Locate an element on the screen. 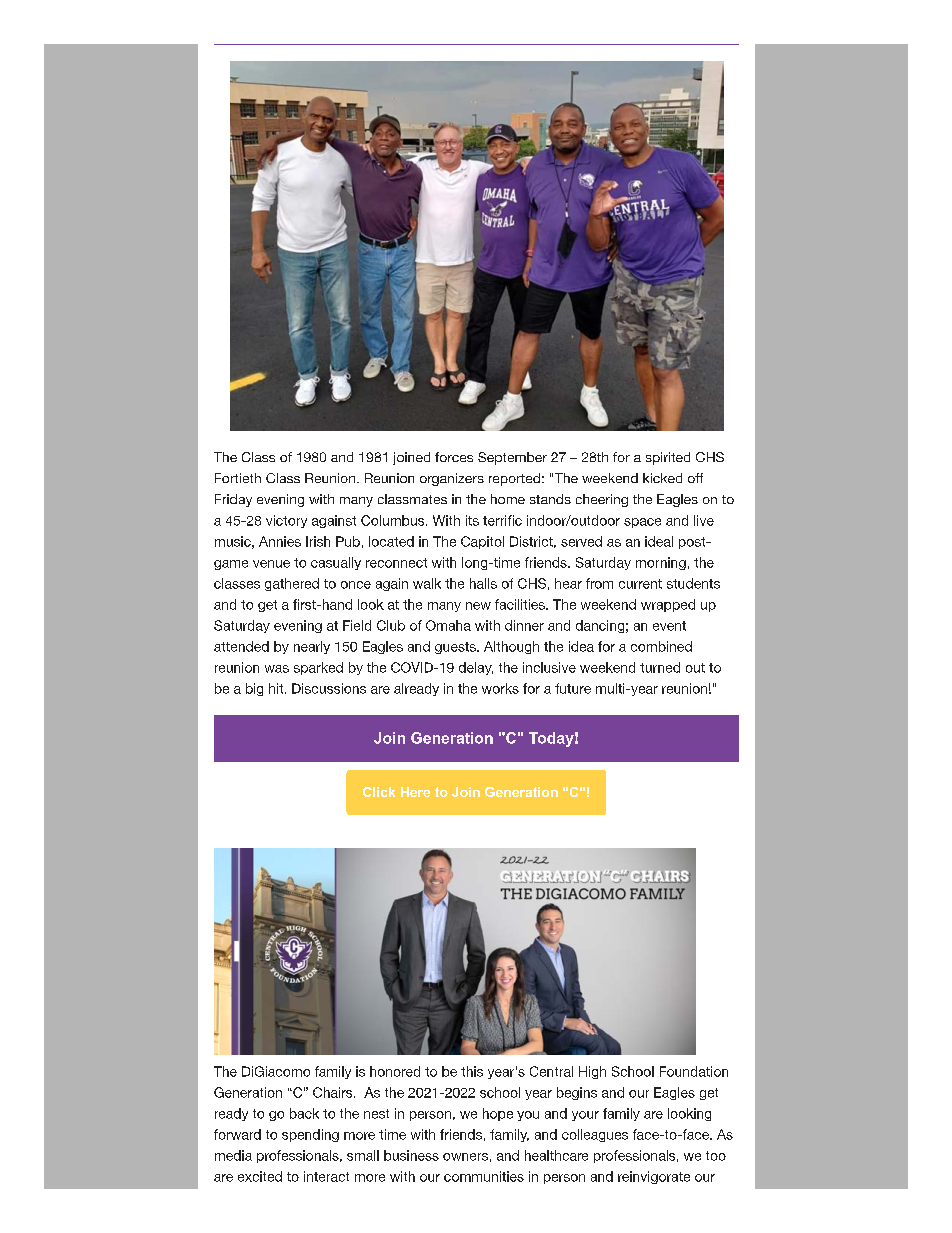 The height and width of the screenshot is (1233, 952). kicked is located at coordinates (662, 478).
